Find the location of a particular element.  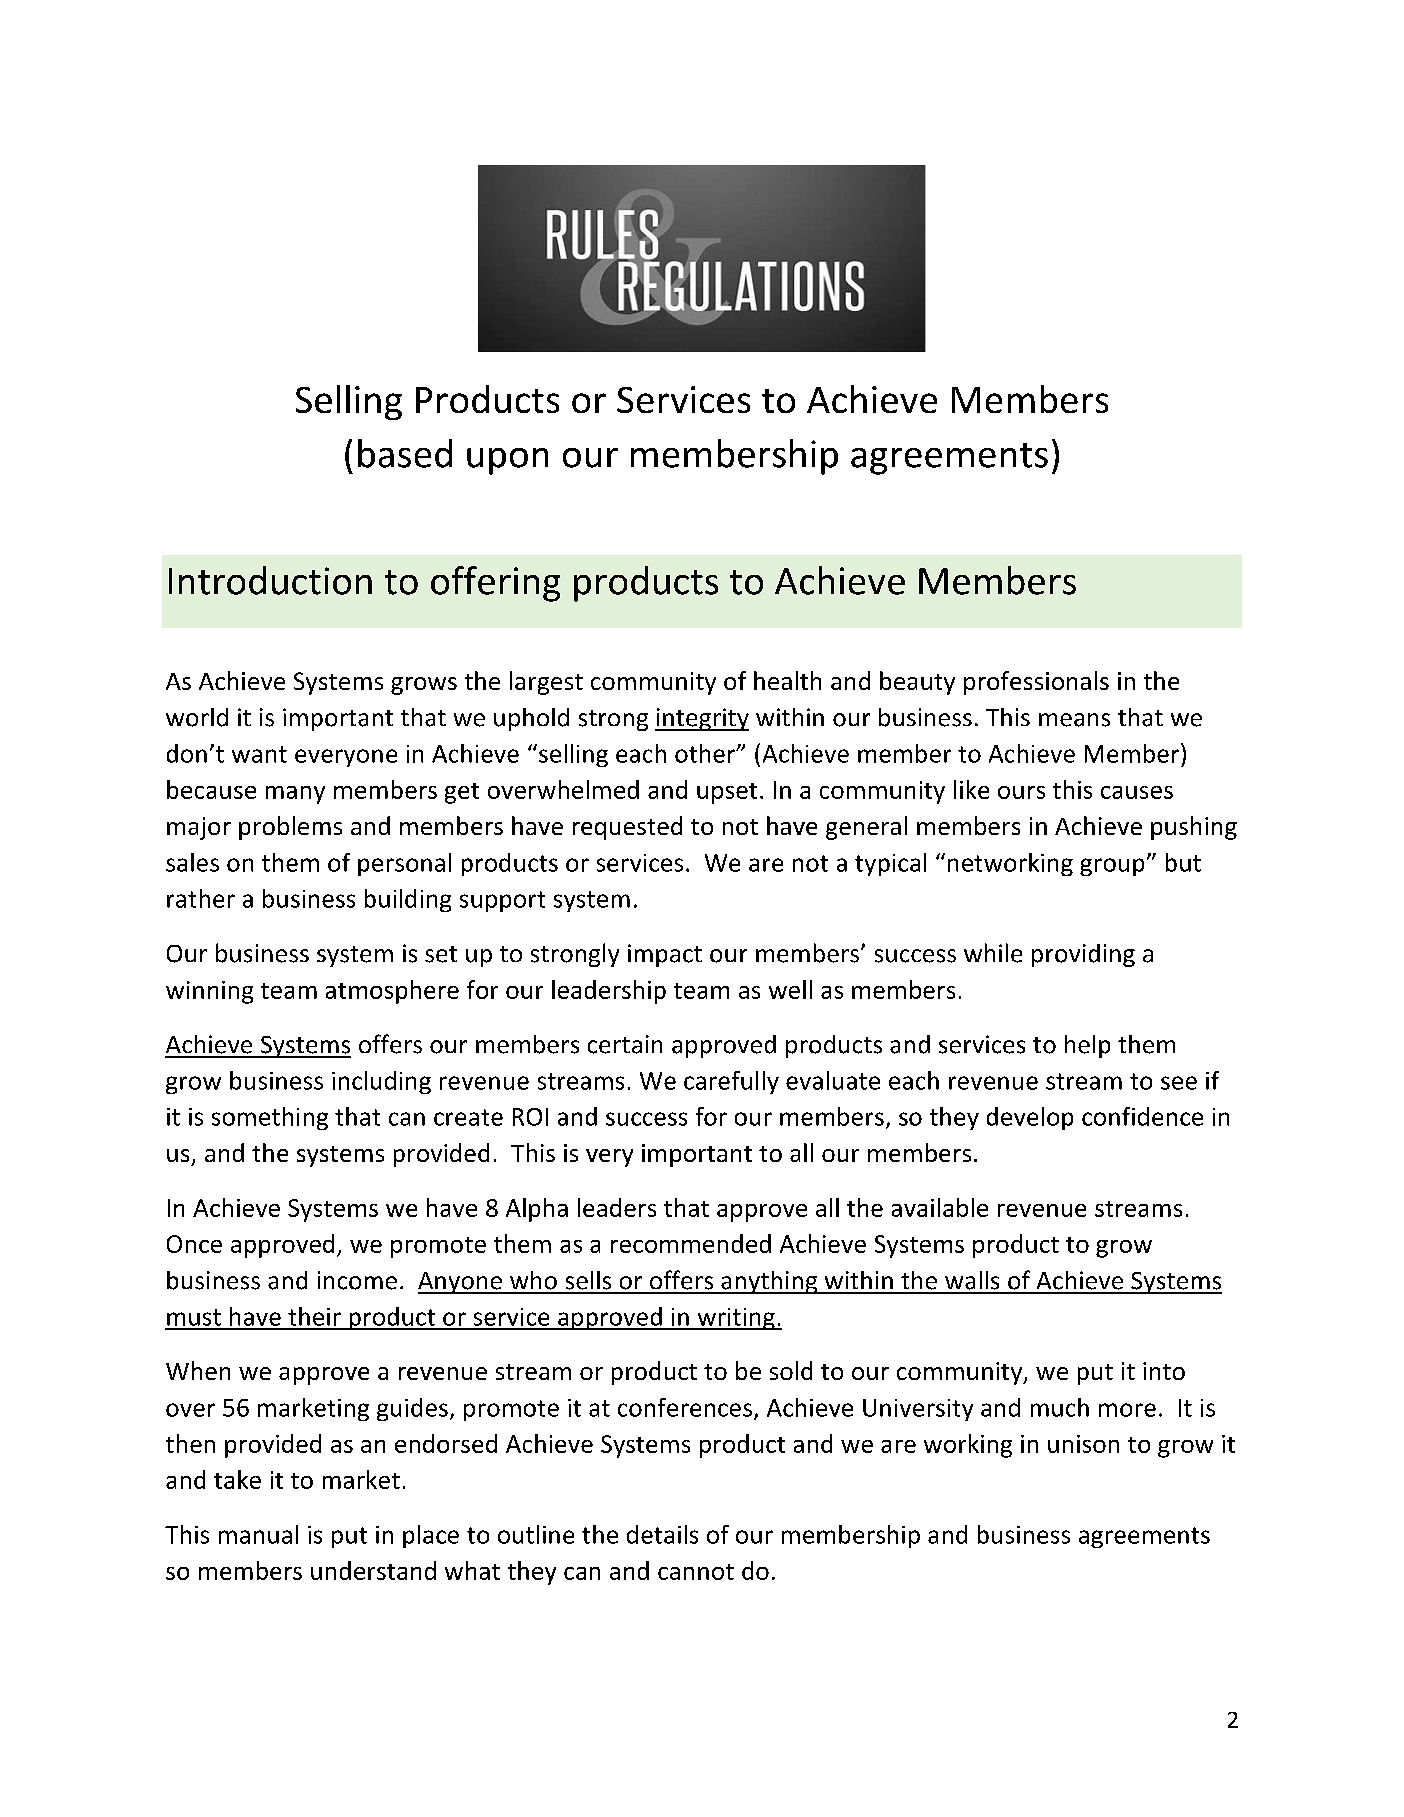

upon is located at coordinates (507, 461).
